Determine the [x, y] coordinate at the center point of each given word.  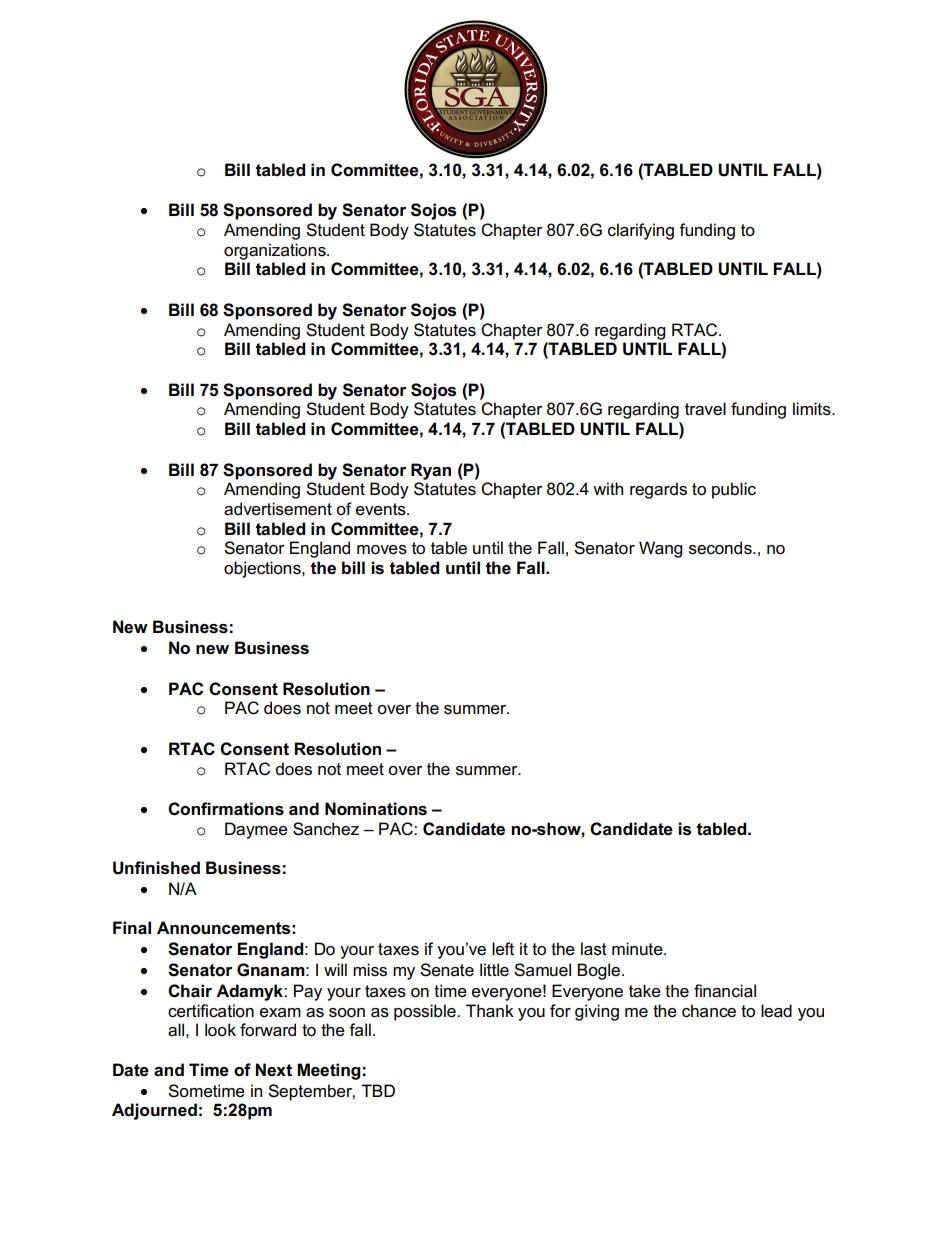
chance [709, 1011]
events [382, 509]
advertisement [278, 509]
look [220, 1030]
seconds [721, 548]
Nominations [376, 809]
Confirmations [226, 809]
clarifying [641, 231]
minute [638, 949]
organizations [276, 251]
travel [705, 409]
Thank [490, 1011]
